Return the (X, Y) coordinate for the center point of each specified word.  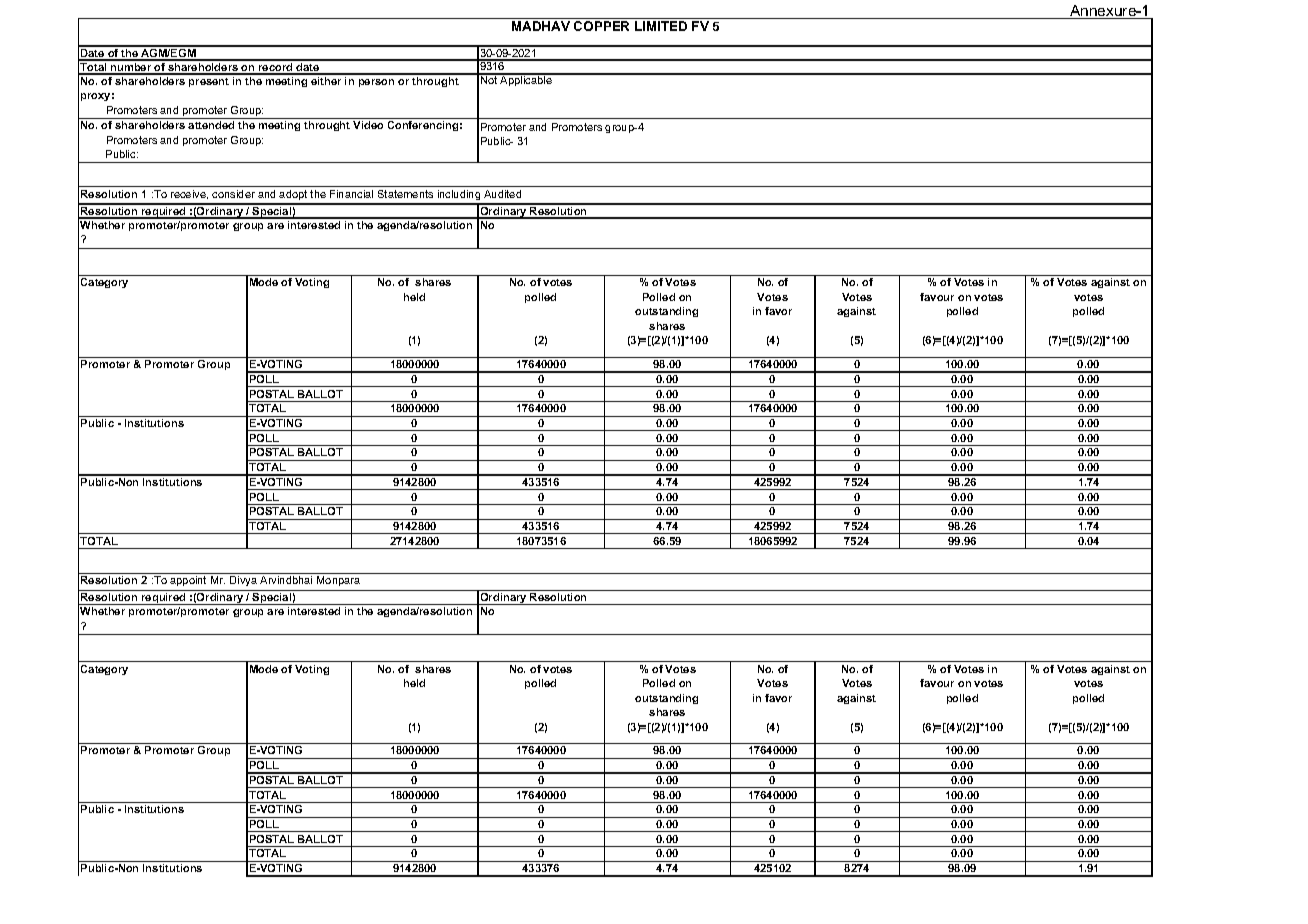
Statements (405, 194)
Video (368, 125)
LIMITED (661, 26)
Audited (502, 194)
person (376, 83)
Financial (351, 194)
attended (211, 125)
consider (233, 194)
